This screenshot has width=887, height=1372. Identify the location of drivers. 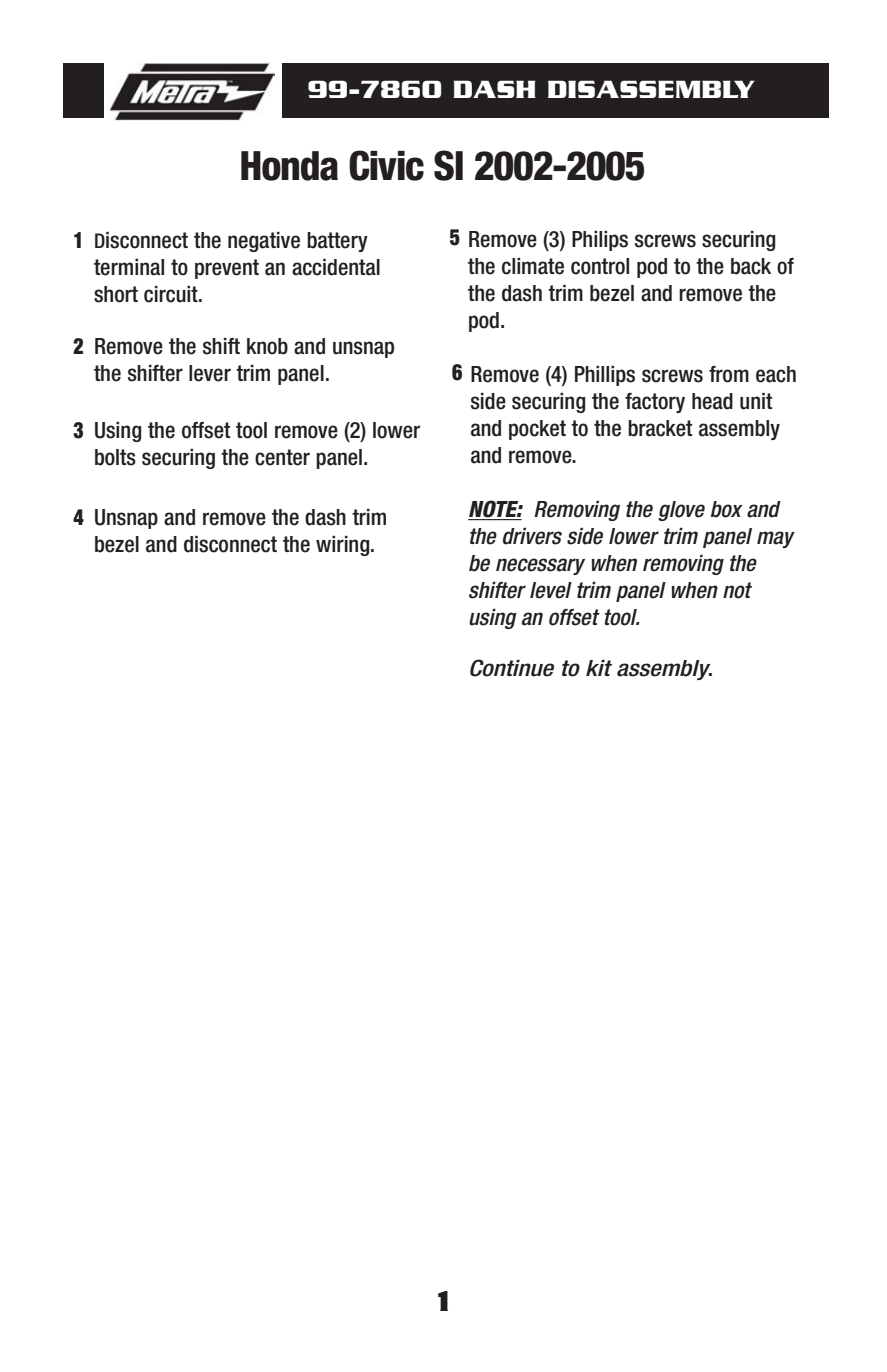
(532, 536).
